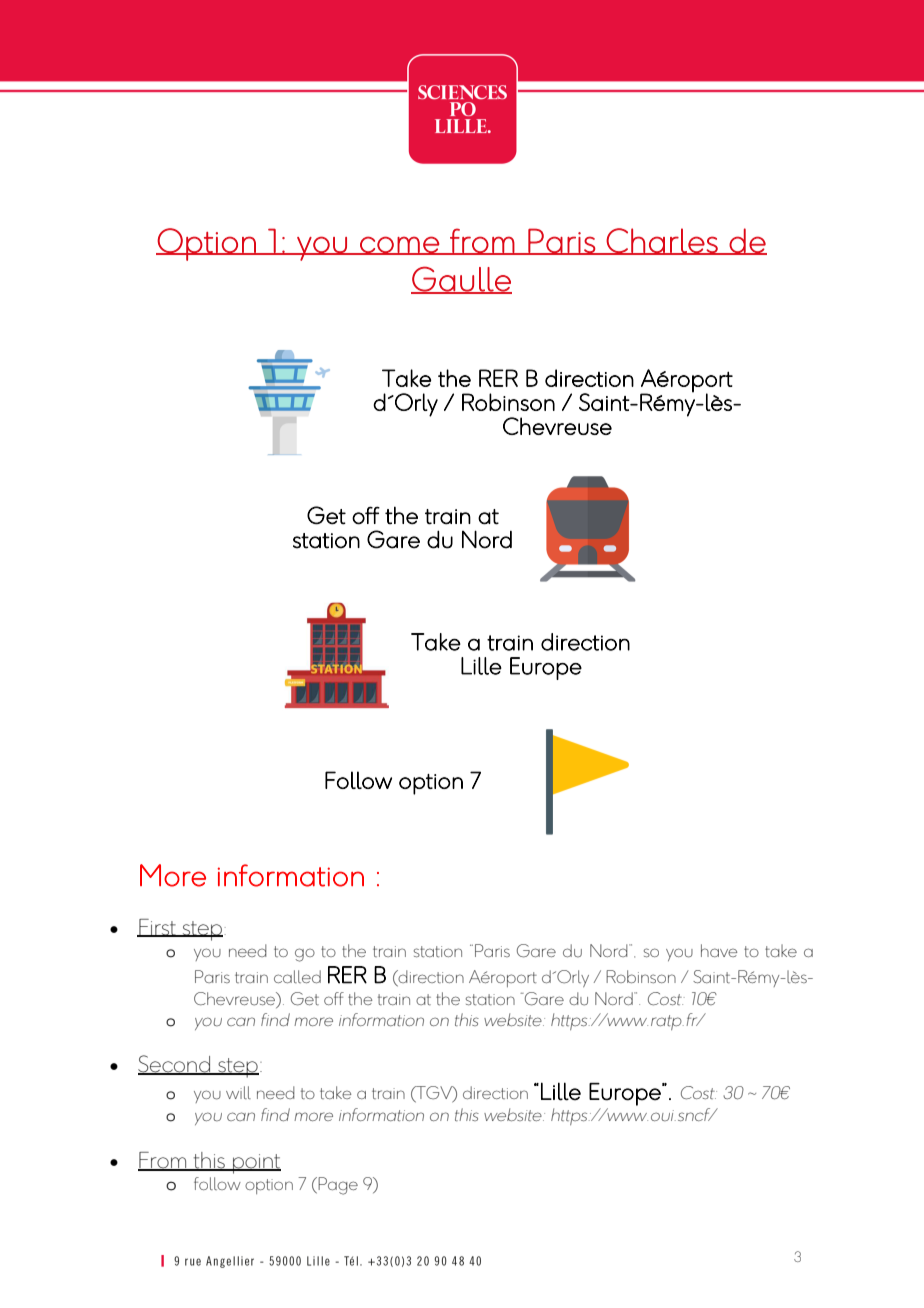  What do you see at coordinates (461, 279) in the screenshot?
I see `Gaulle` at bounding box center [461, 279].
